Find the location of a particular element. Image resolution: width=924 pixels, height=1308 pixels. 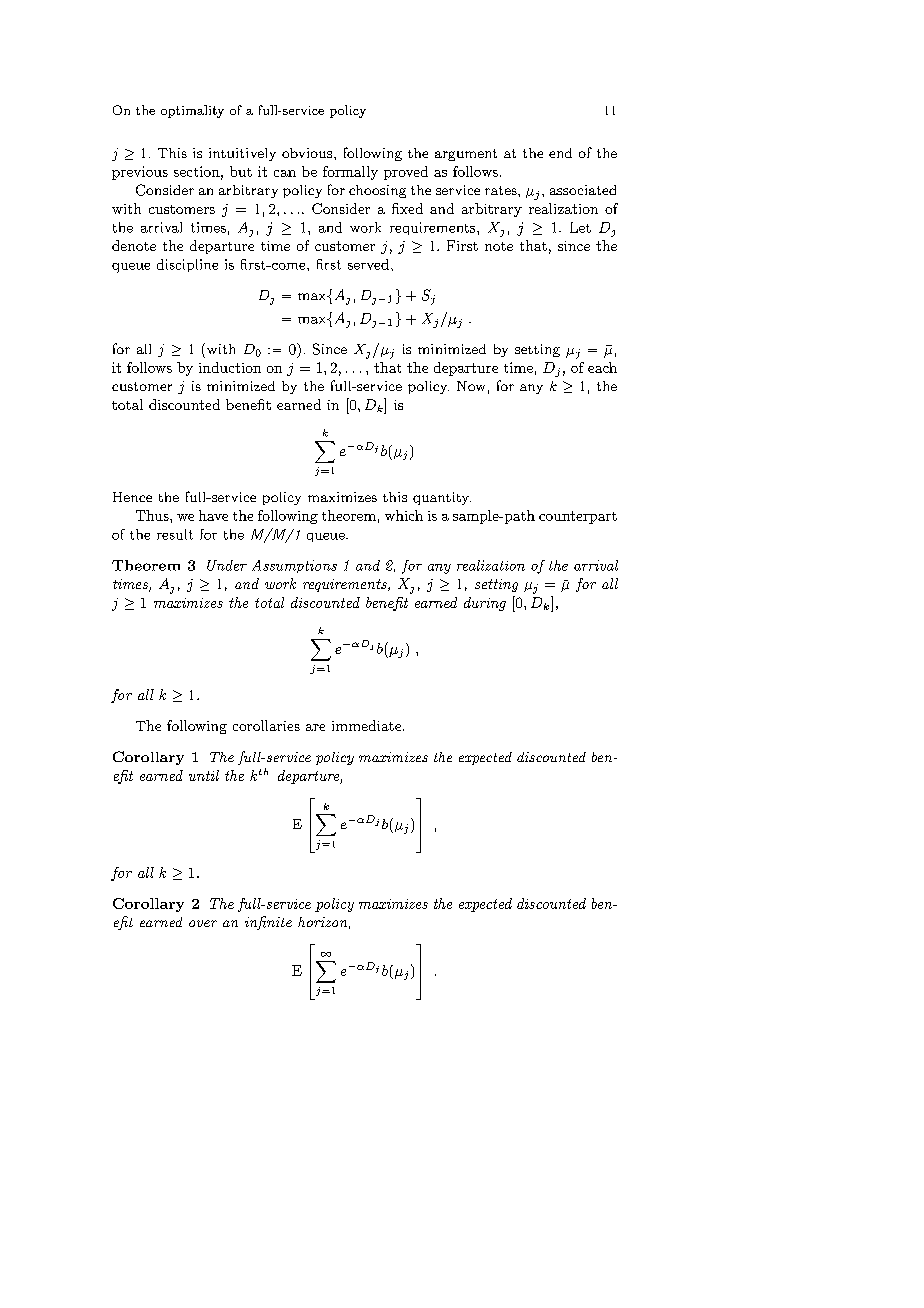

Now is located at coordinates (471, 386).
